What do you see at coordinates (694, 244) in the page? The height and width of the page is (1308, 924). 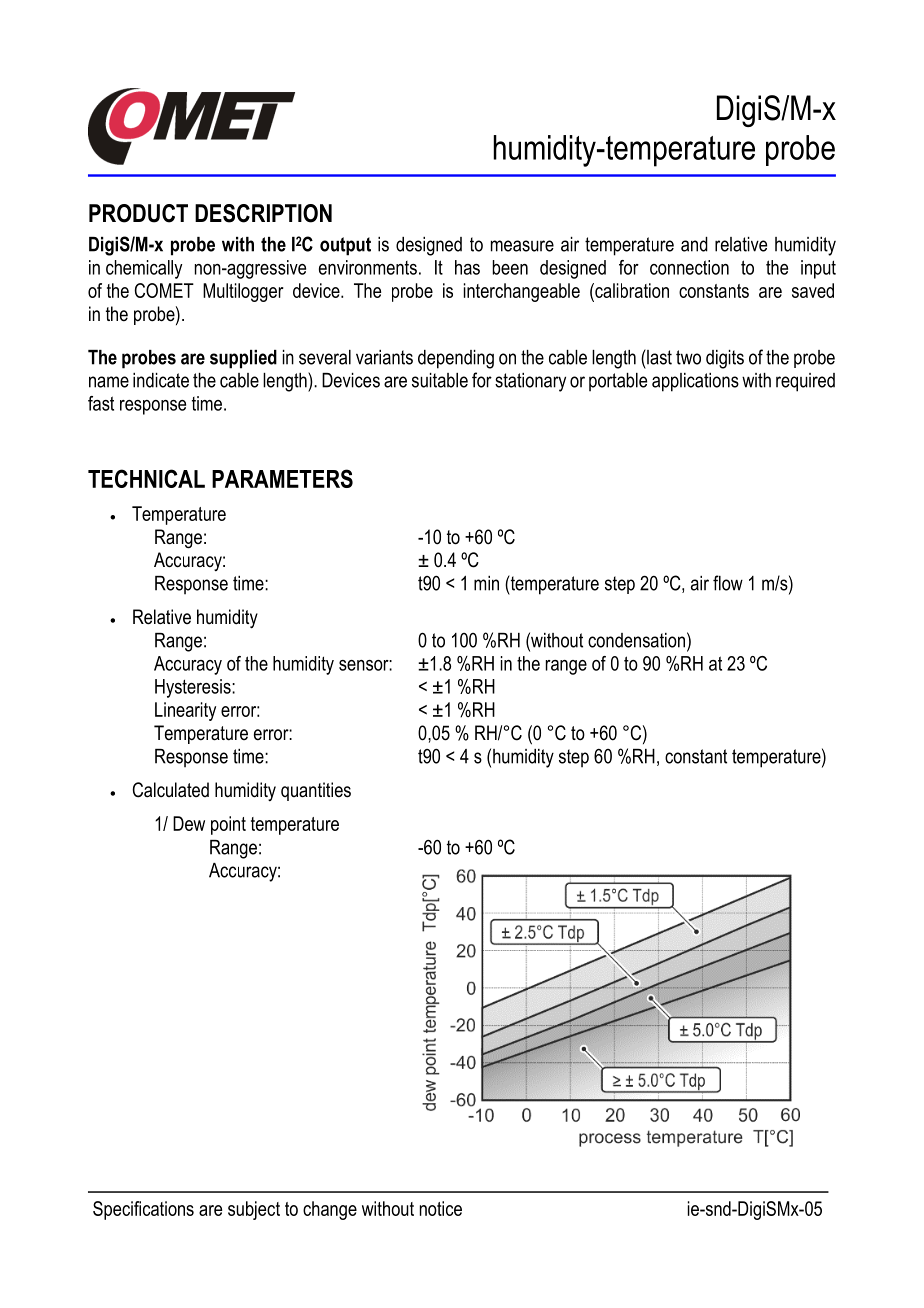 I see `and` at bounding box center [694, 244].
